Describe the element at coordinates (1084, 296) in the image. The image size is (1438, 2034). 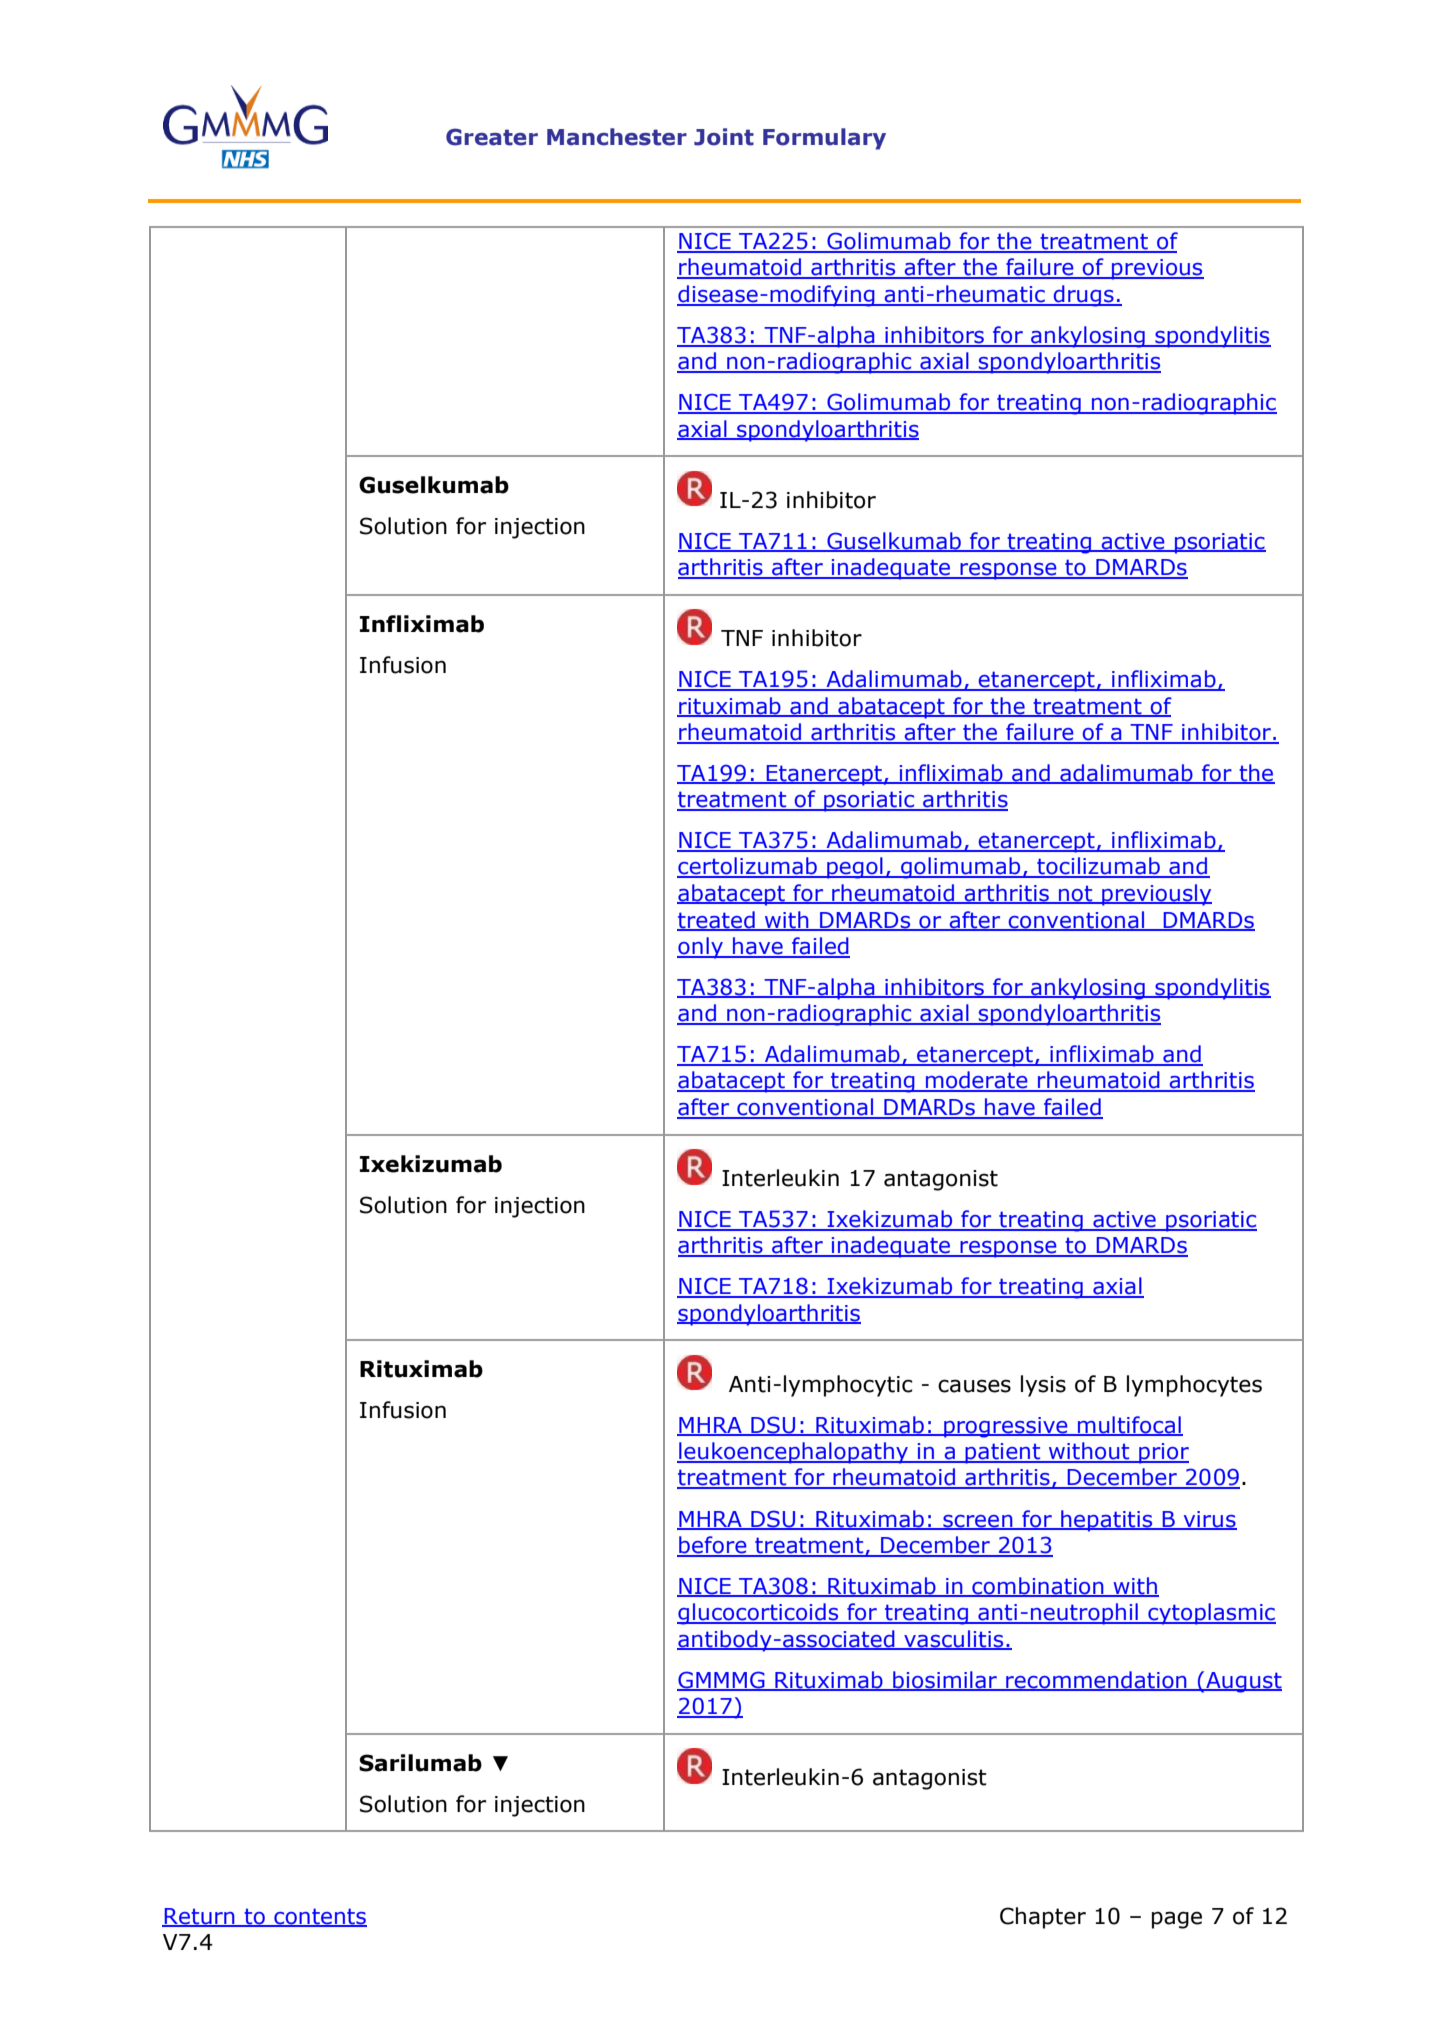
I see `drugs` at that location.
